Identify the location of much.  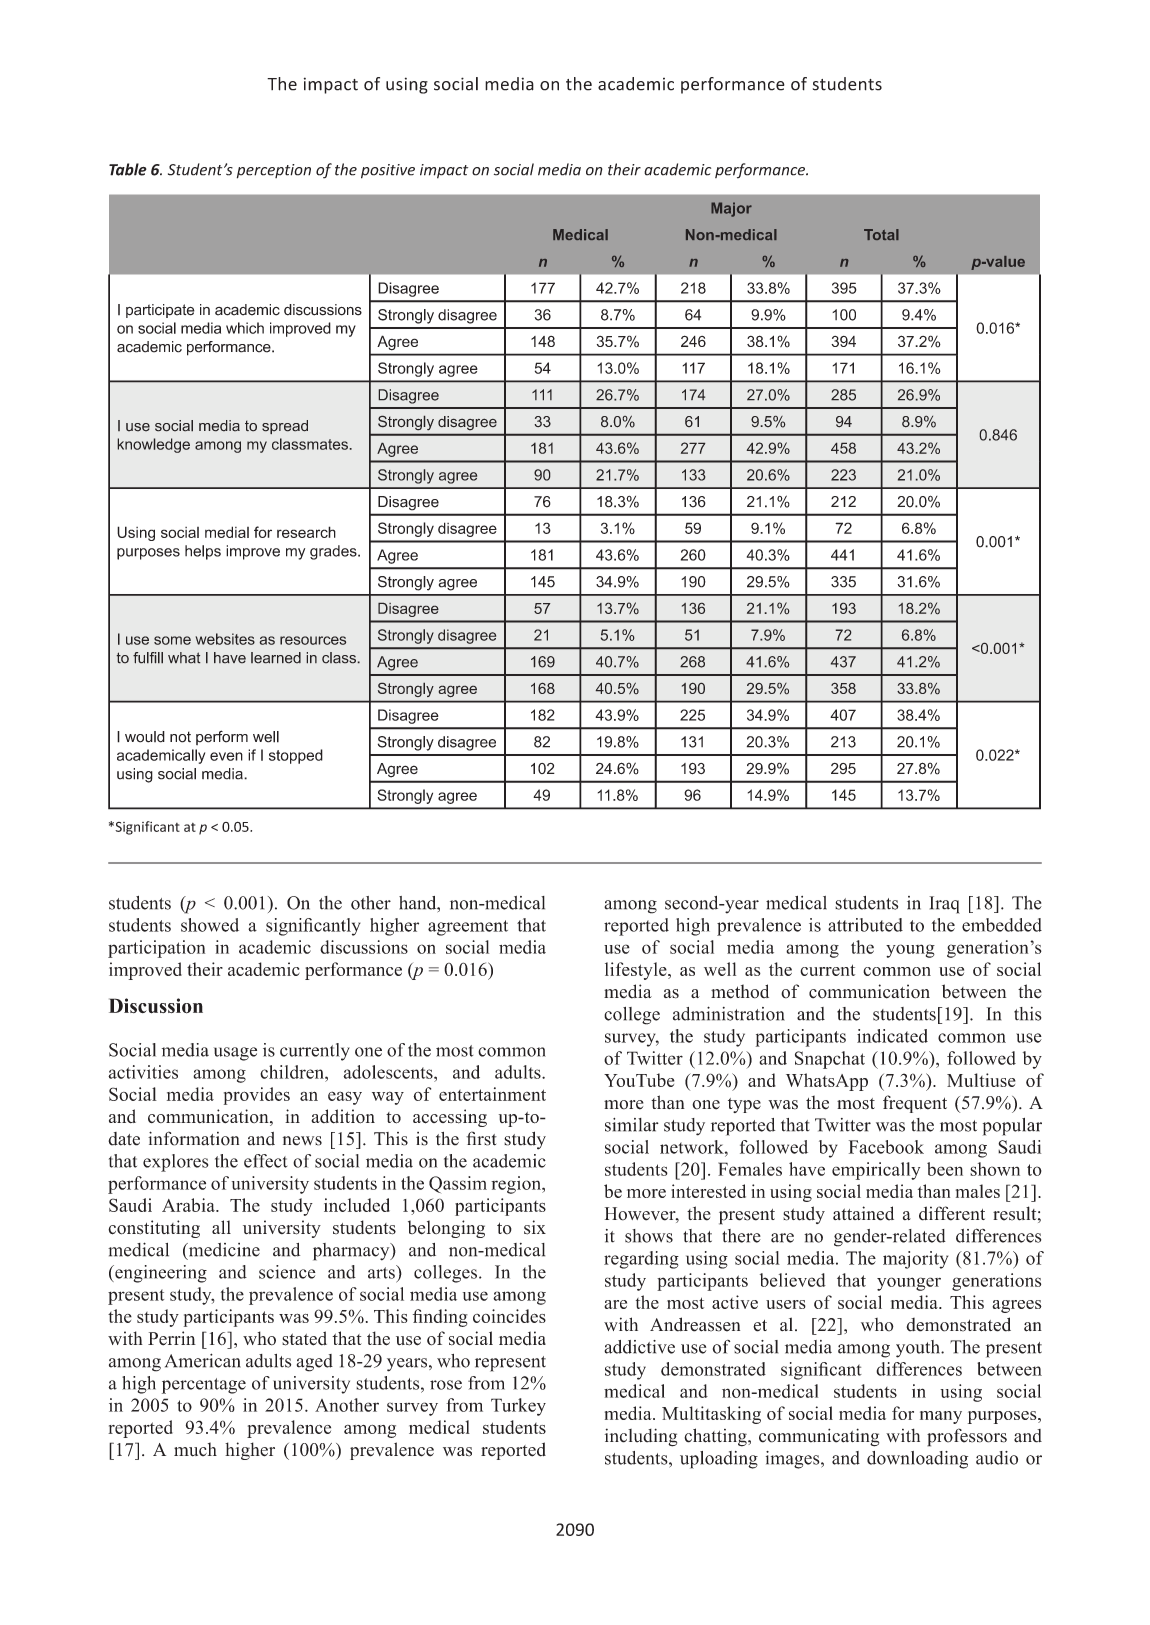
(195, 1449).
